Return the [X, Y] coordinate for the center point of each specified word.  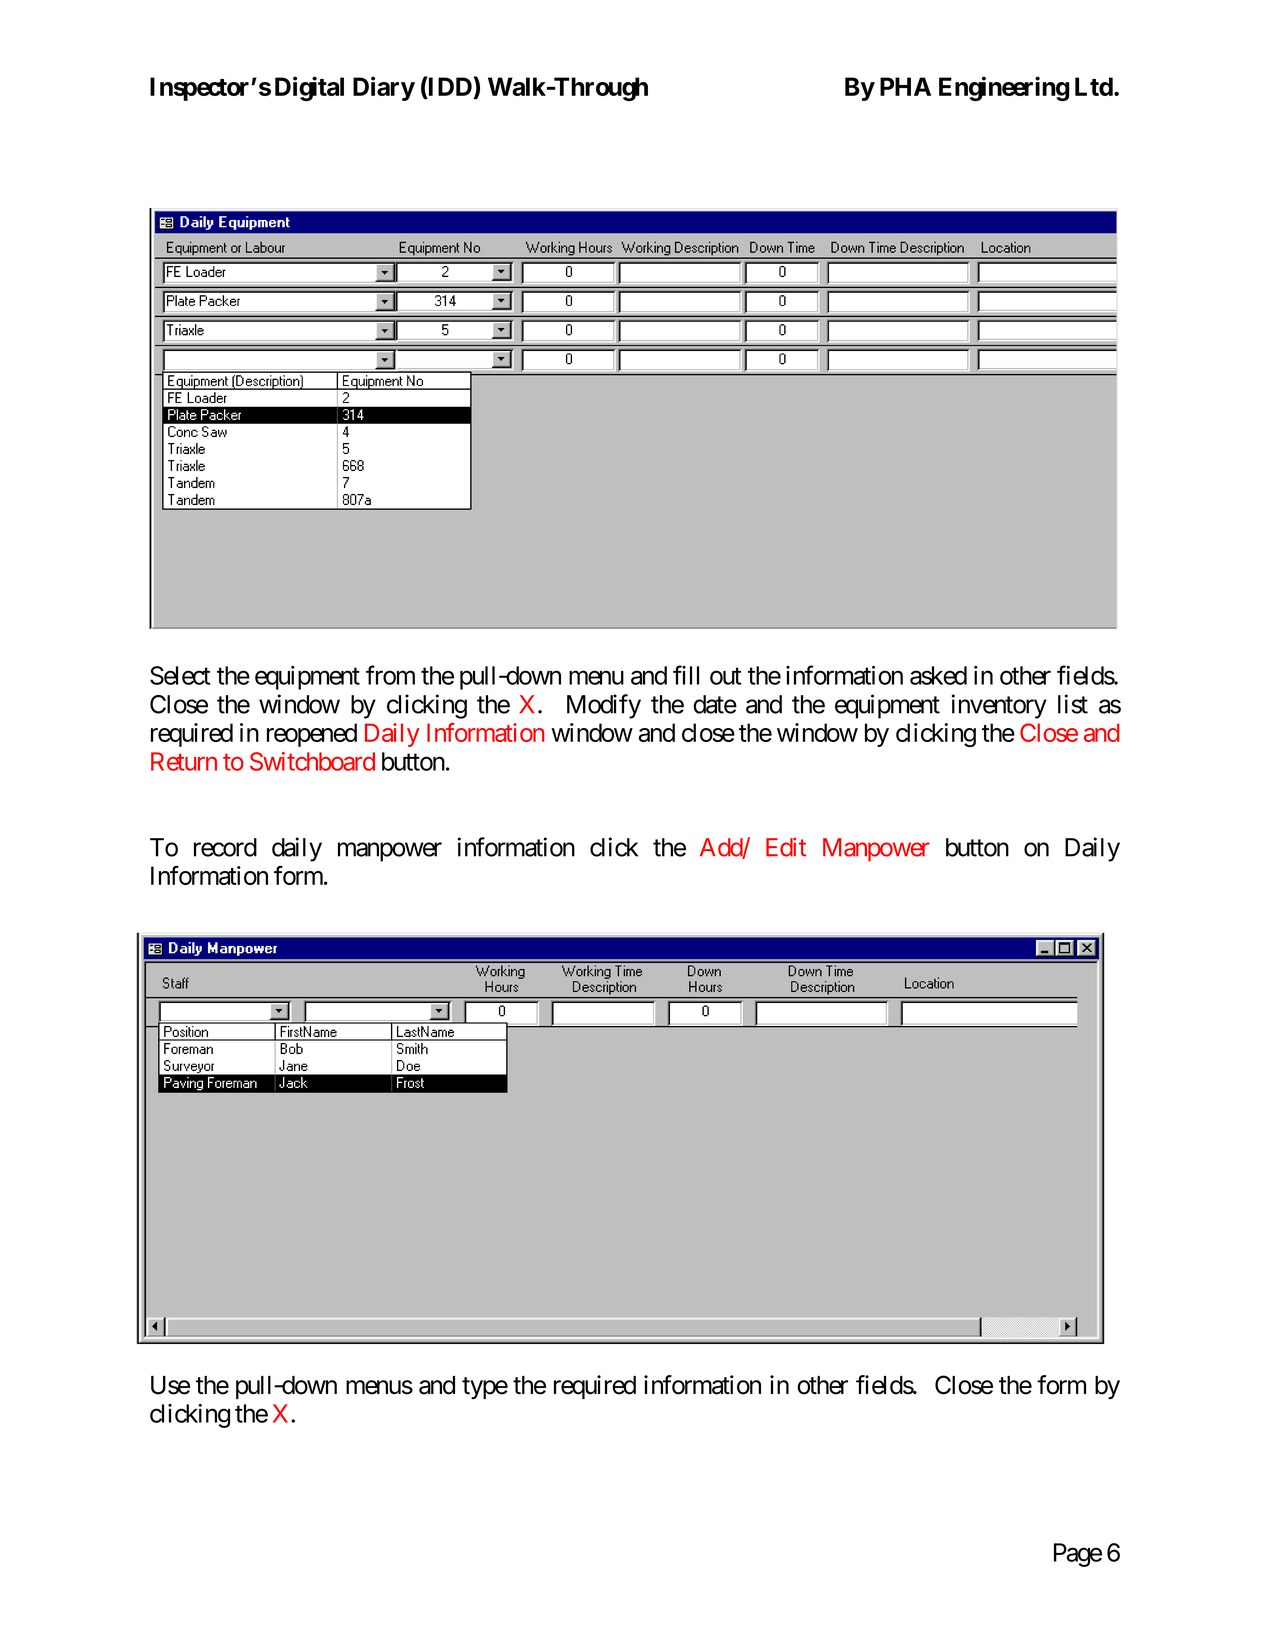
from [390, 675]
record [225, 847]
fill [686, 675]
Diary [384, 88]
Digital [309, 88]
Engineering [1004, 88]
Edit [786, 847]
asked [938, 675]
